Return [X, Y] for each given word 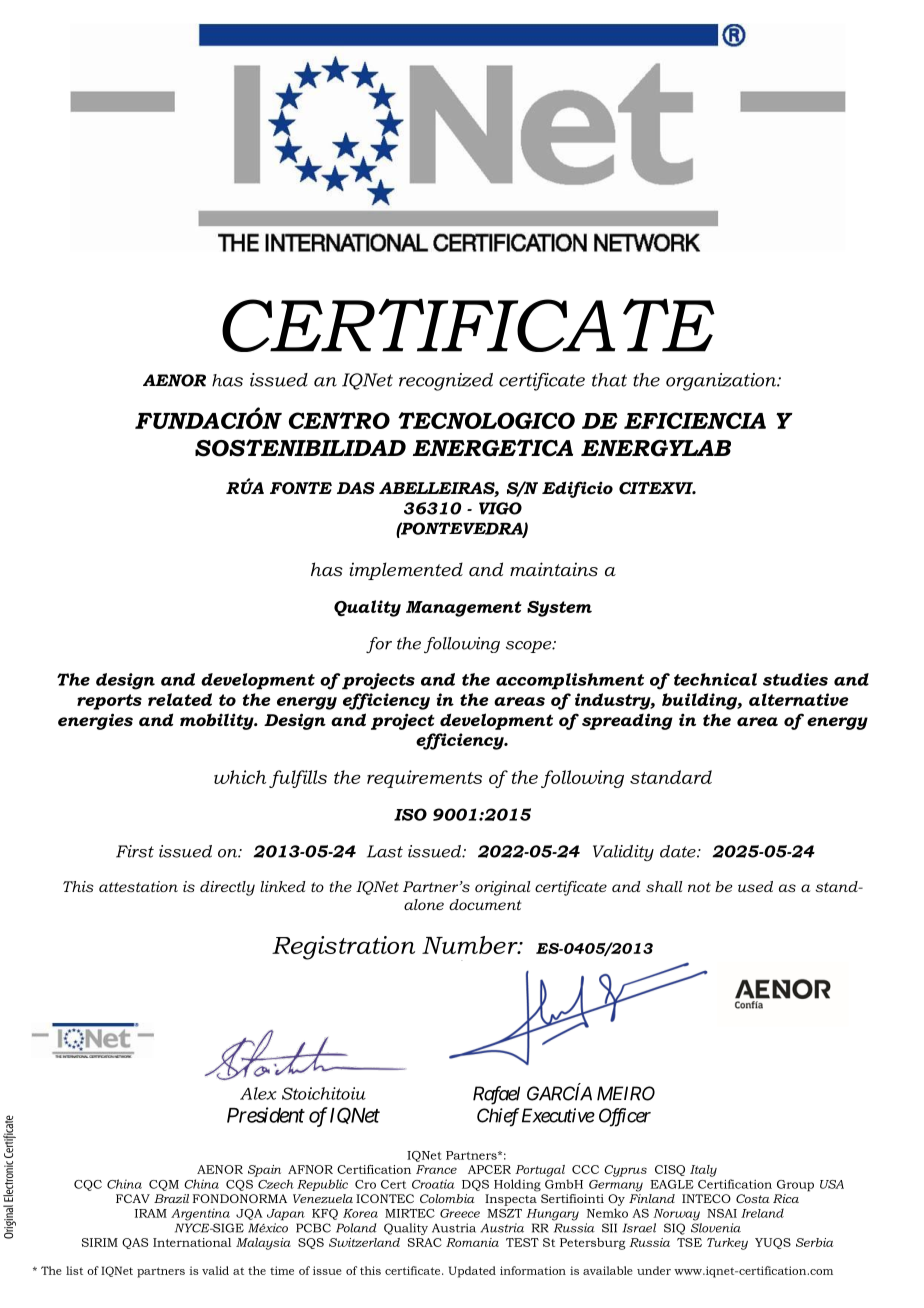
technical [715, 679]
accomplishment [570, 681]
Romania [472, 1242]
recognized [446, 382]
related [180, 699]
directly [227, 888]
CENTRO [339, 420]
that [609, 380]
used [755, 886]
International [192, 1242]
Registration [343, 948]
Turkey [727, 1244]
